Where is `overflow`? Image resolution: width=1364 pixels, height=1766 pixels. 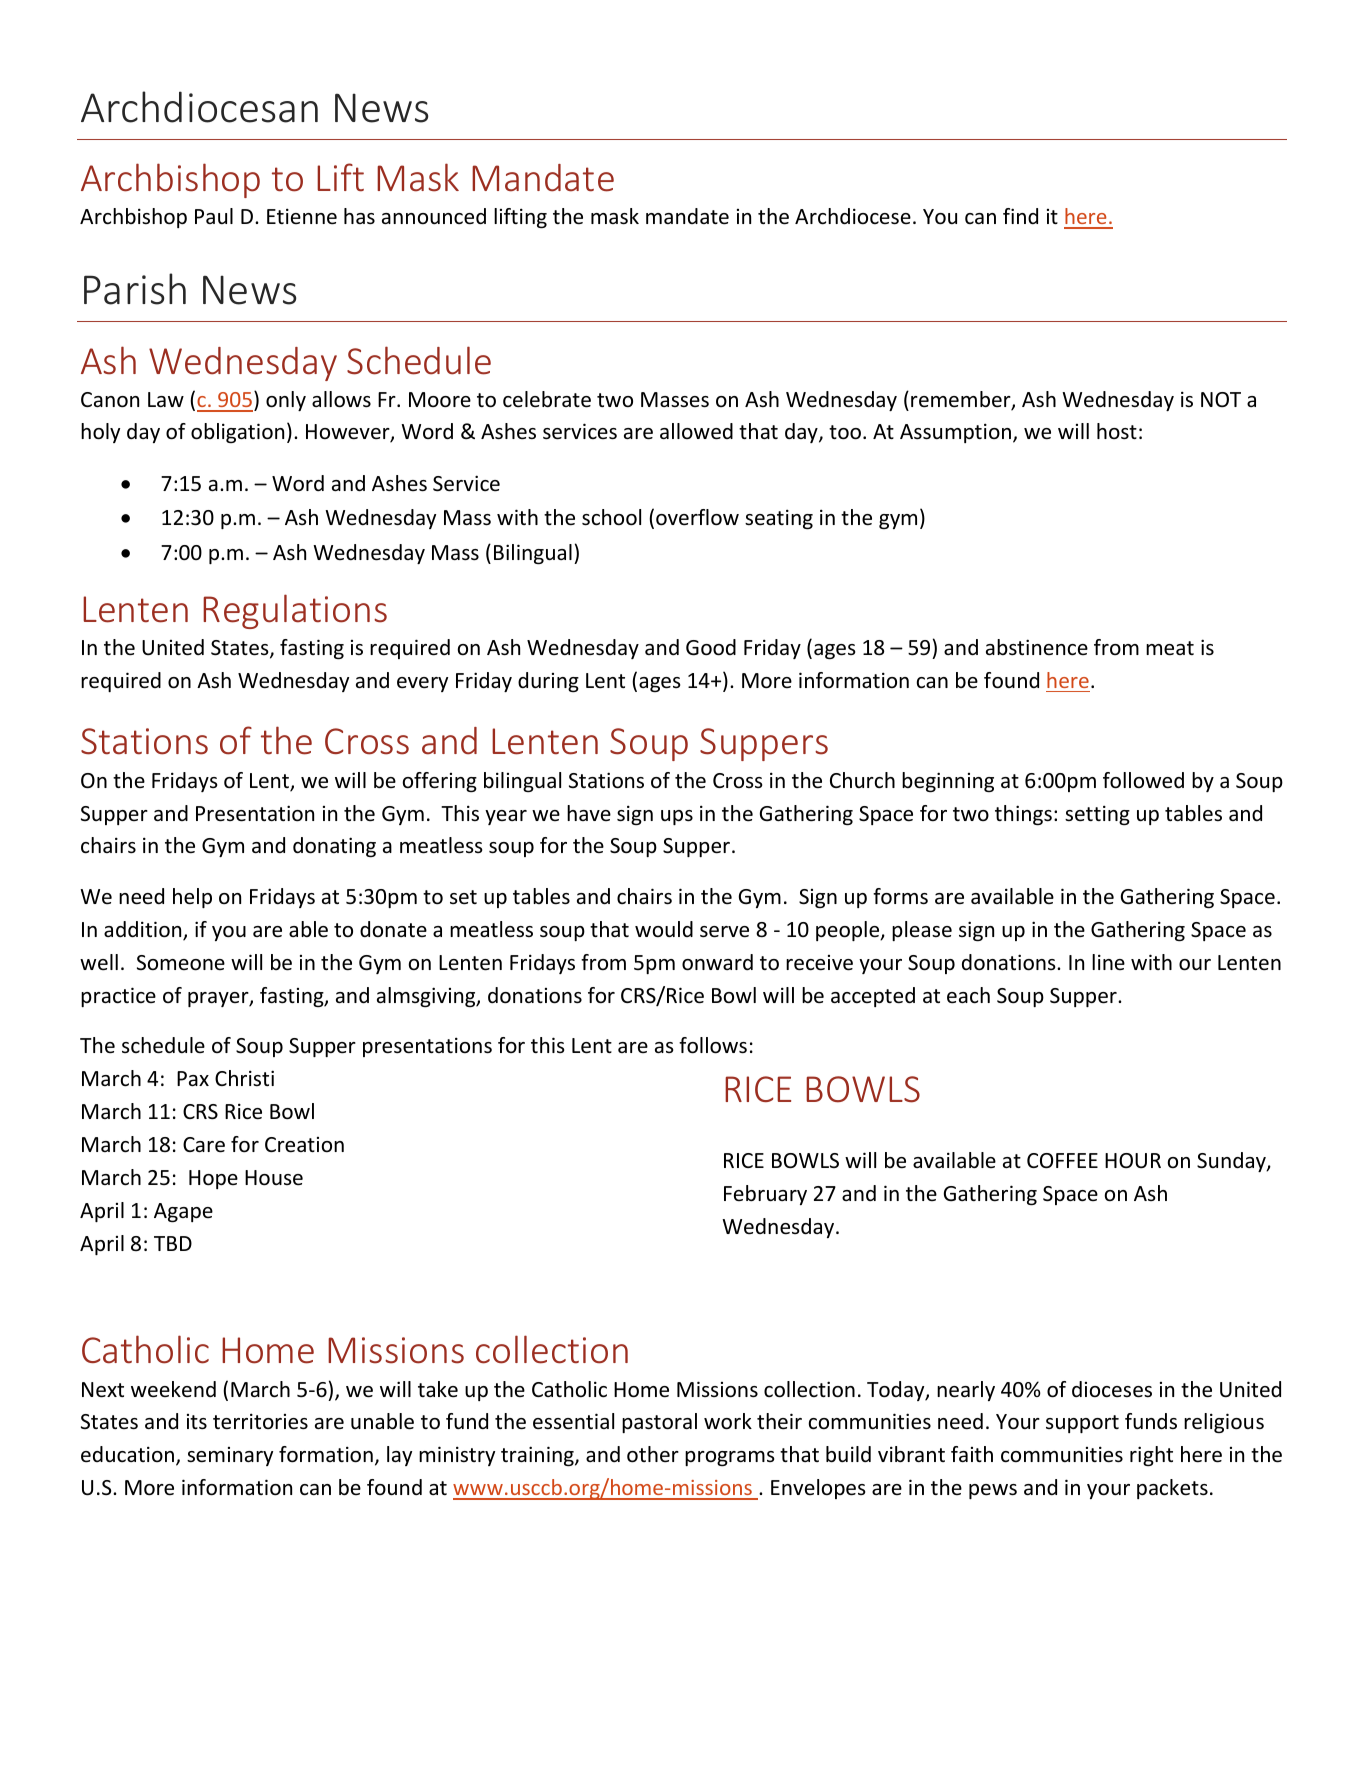
overflow is located at coordinates (697, 517).
